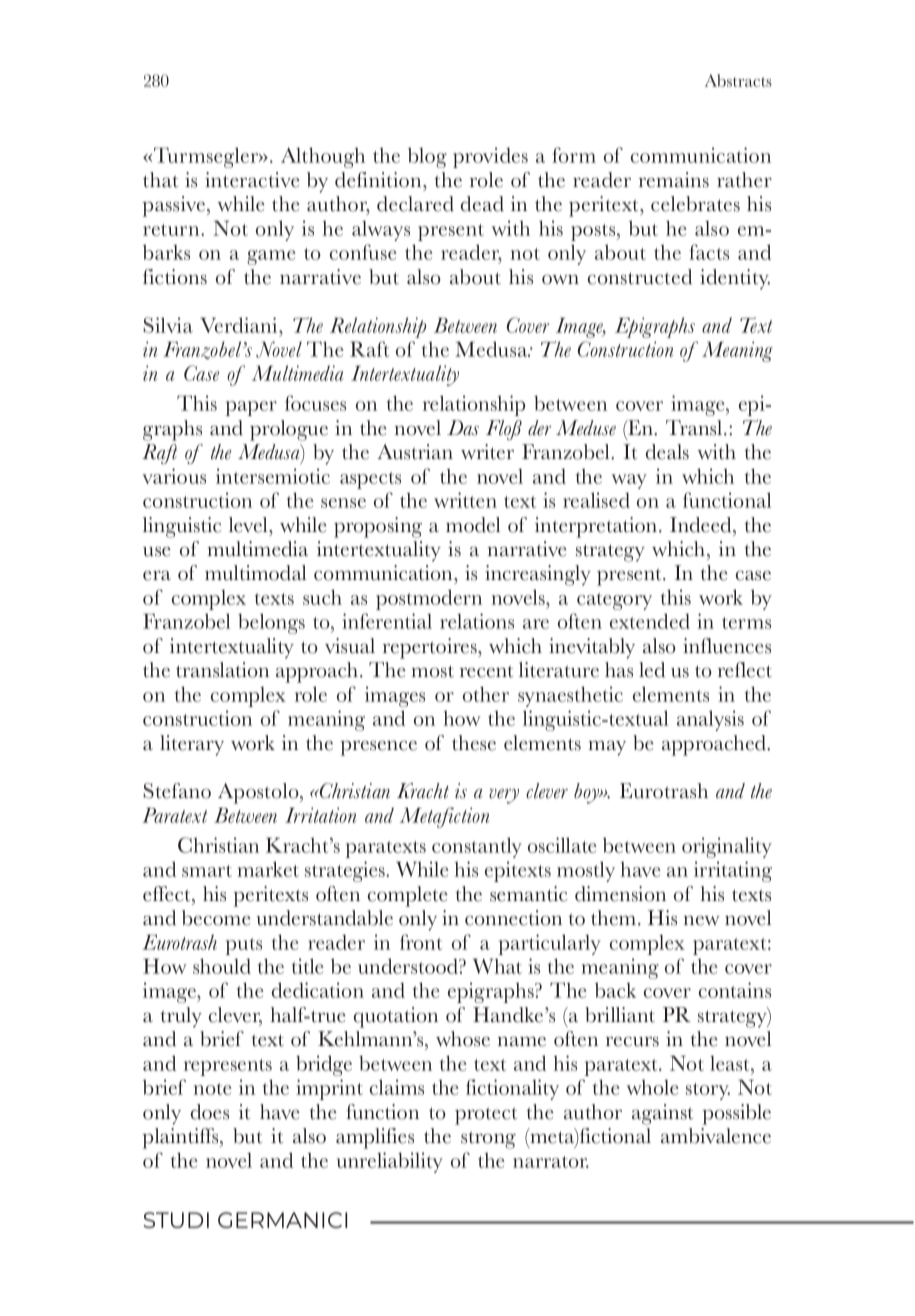  Describe the element at coordinates (497, 966) in the screenshot. I see `What` at that location.
